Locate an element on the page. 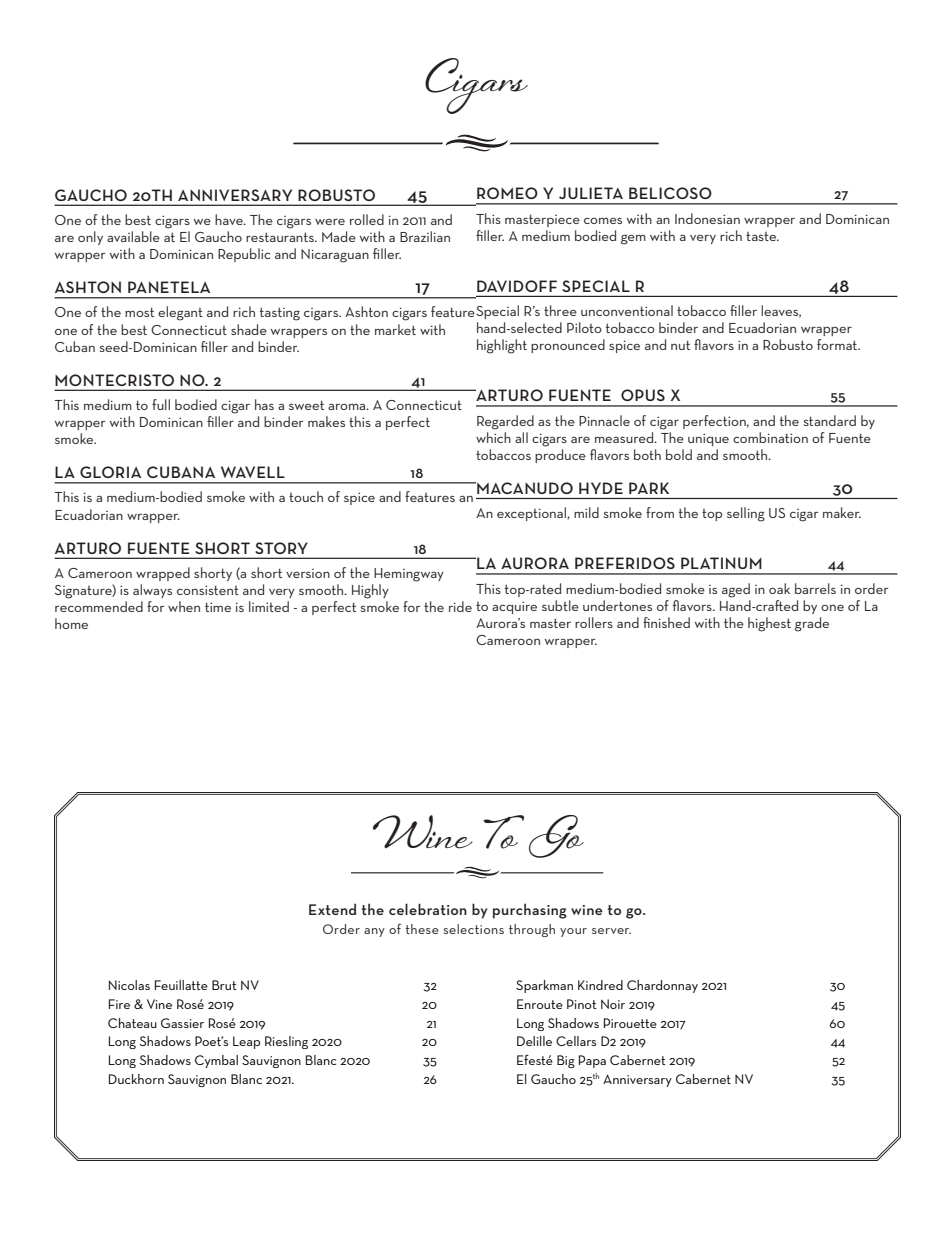 The height and width of the page is (1233, 952). celebration is located at coordinates (428, 909).
